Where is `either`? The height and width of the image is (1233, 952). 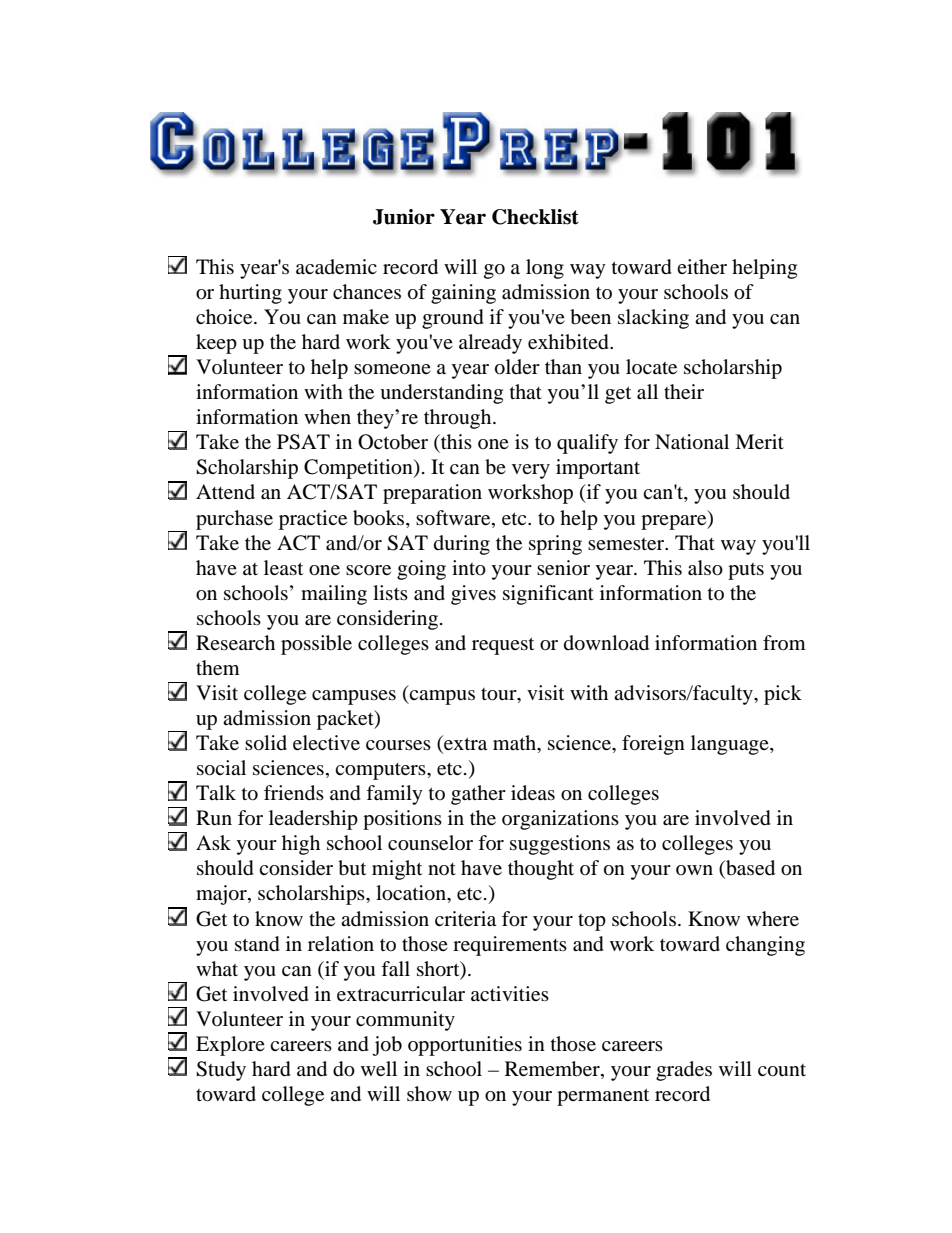 either is located at coordinates (702, 266).
